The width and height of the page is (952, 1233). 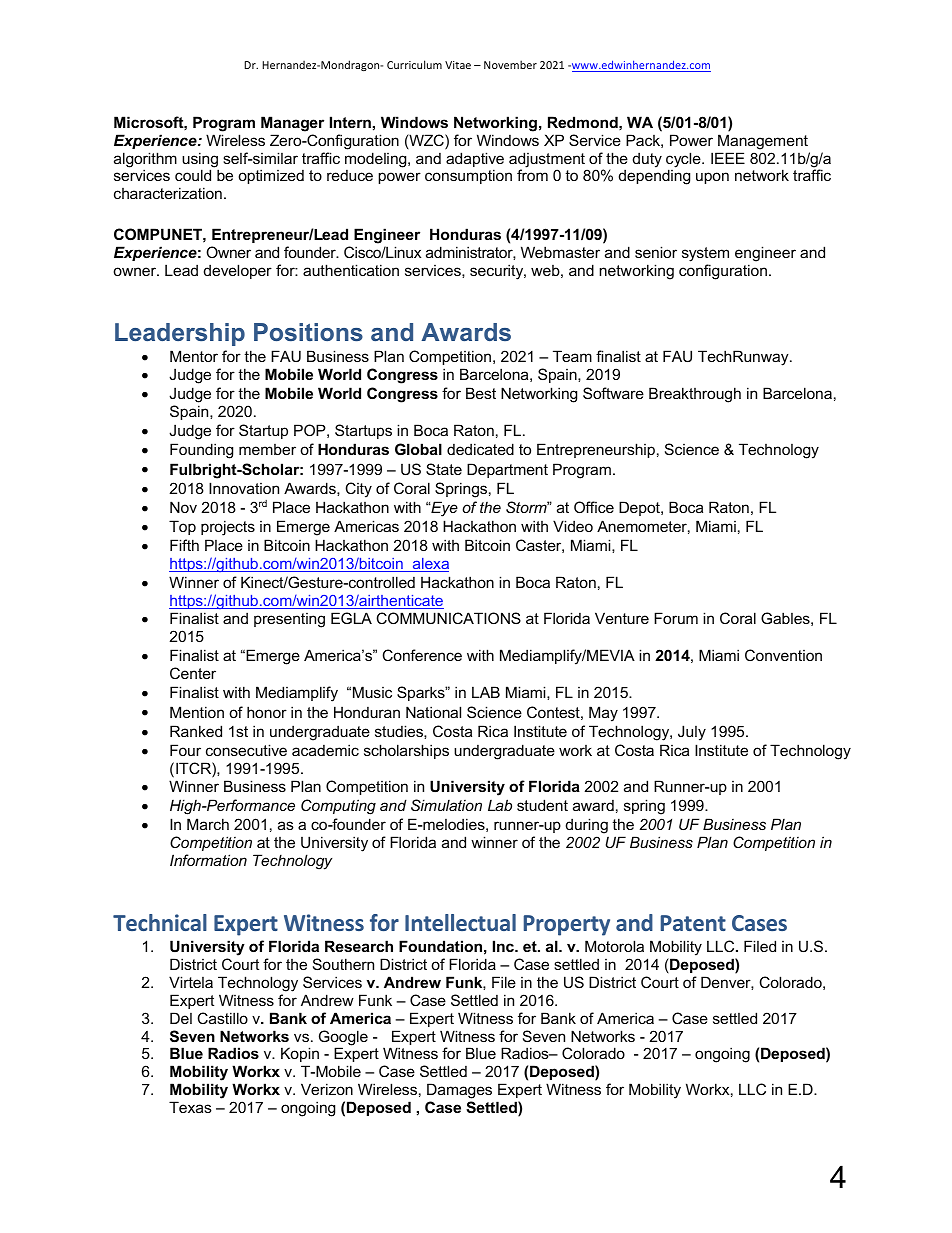 I want to click on Fifth, so click(x=184, y=545).
